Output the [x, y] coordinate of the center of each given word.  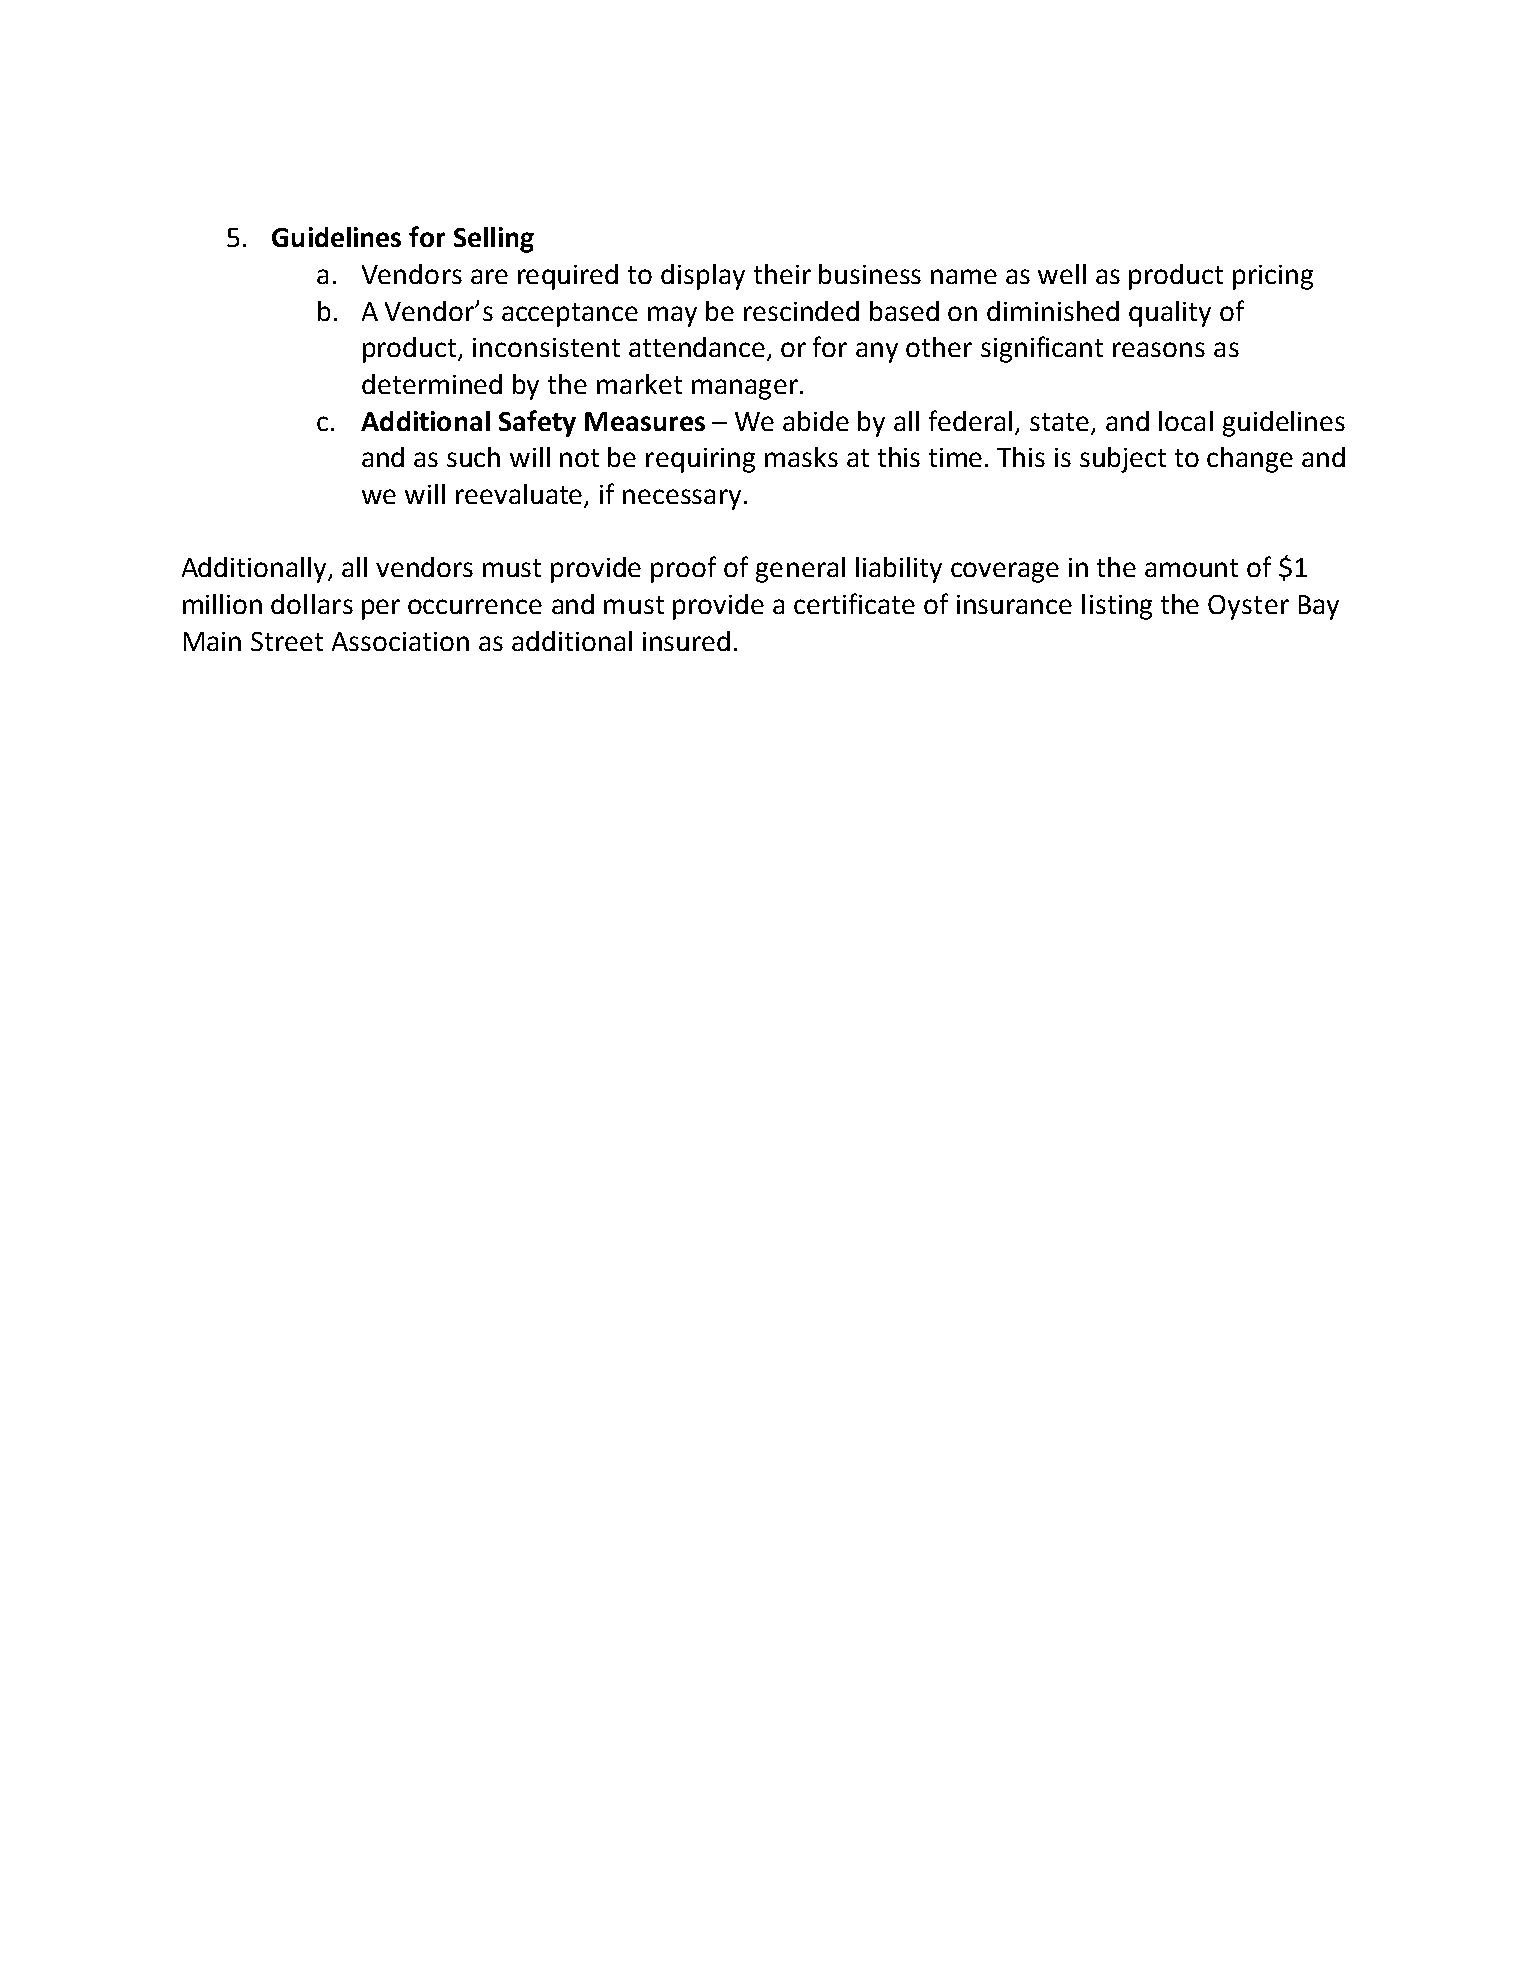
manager [745, 389]
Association [400, 641]
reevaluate [520, 495]
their [782, 274]
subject [1123, 460]
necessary [682, 499]
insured [686, 641]
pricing [1273, 277]
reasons [1159, 349]
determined [432, 384]
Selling [494, 240]
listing [1117, 607]
